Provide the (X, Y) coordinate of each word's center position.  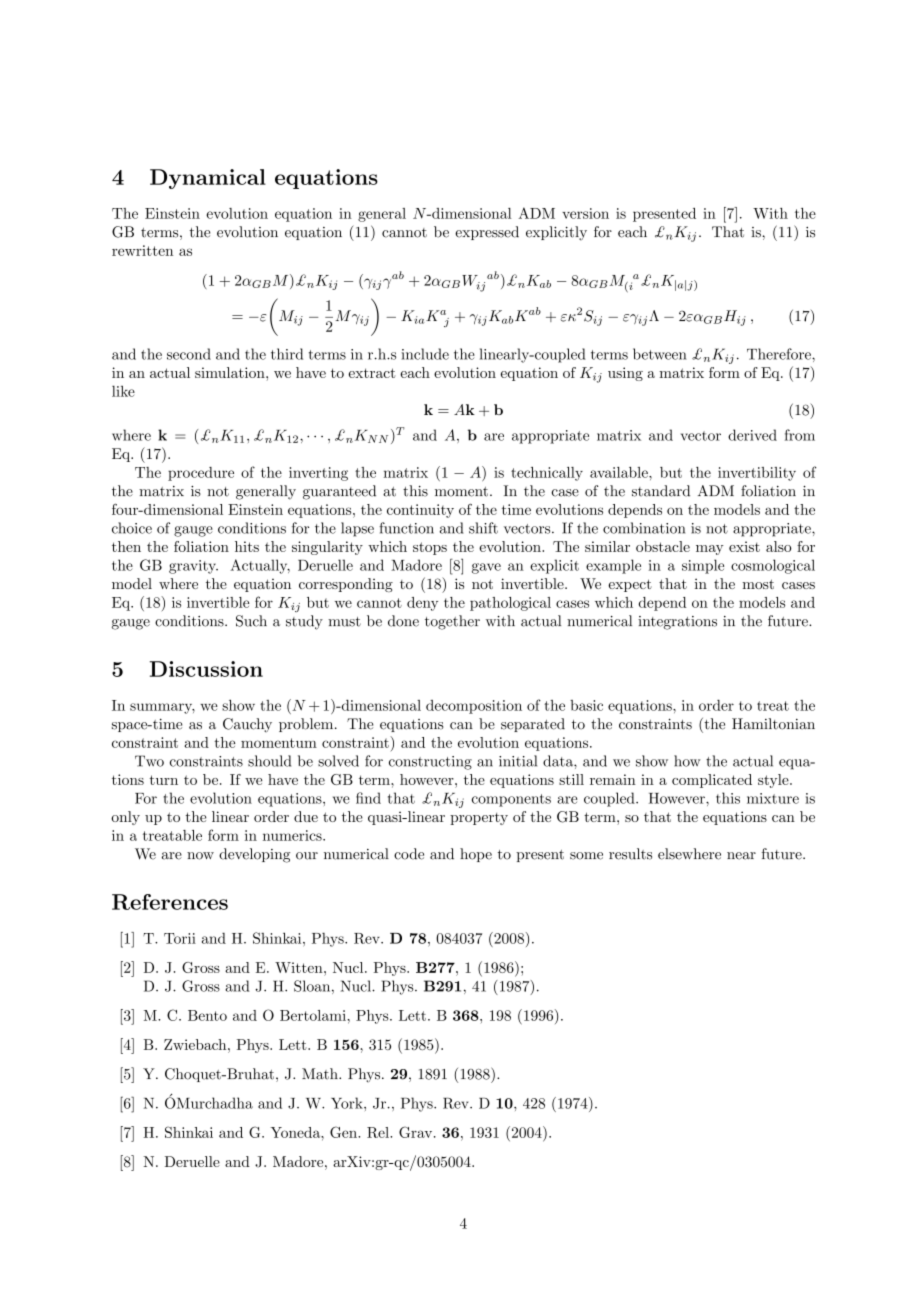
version (585, 213)
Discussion (206, 669)
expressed (487, 233)
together (452, 622)
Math (321, 1074)
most (758, 584)
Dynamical (208, 179)
